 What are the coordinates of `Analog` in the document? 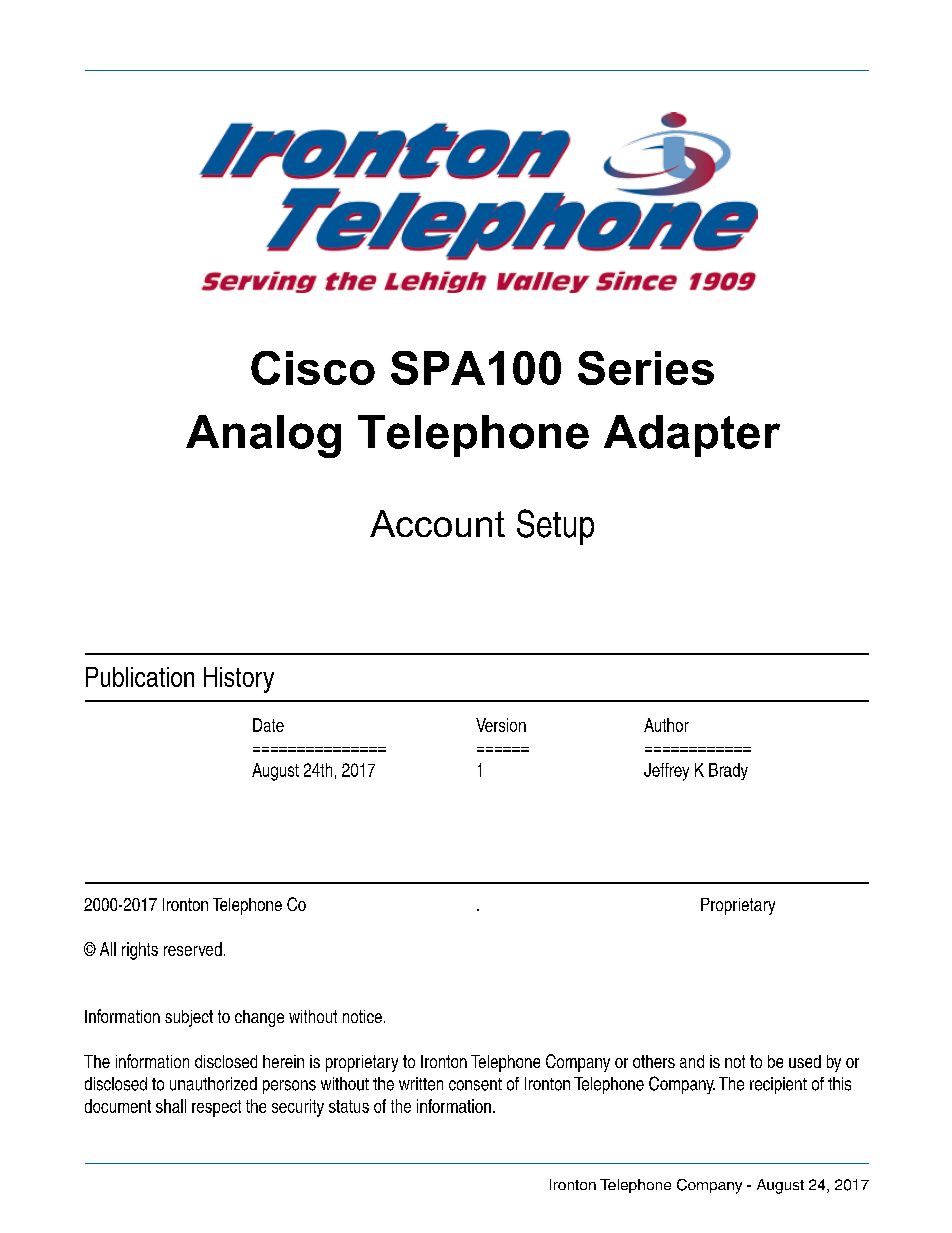 It's located at (263, 436).
